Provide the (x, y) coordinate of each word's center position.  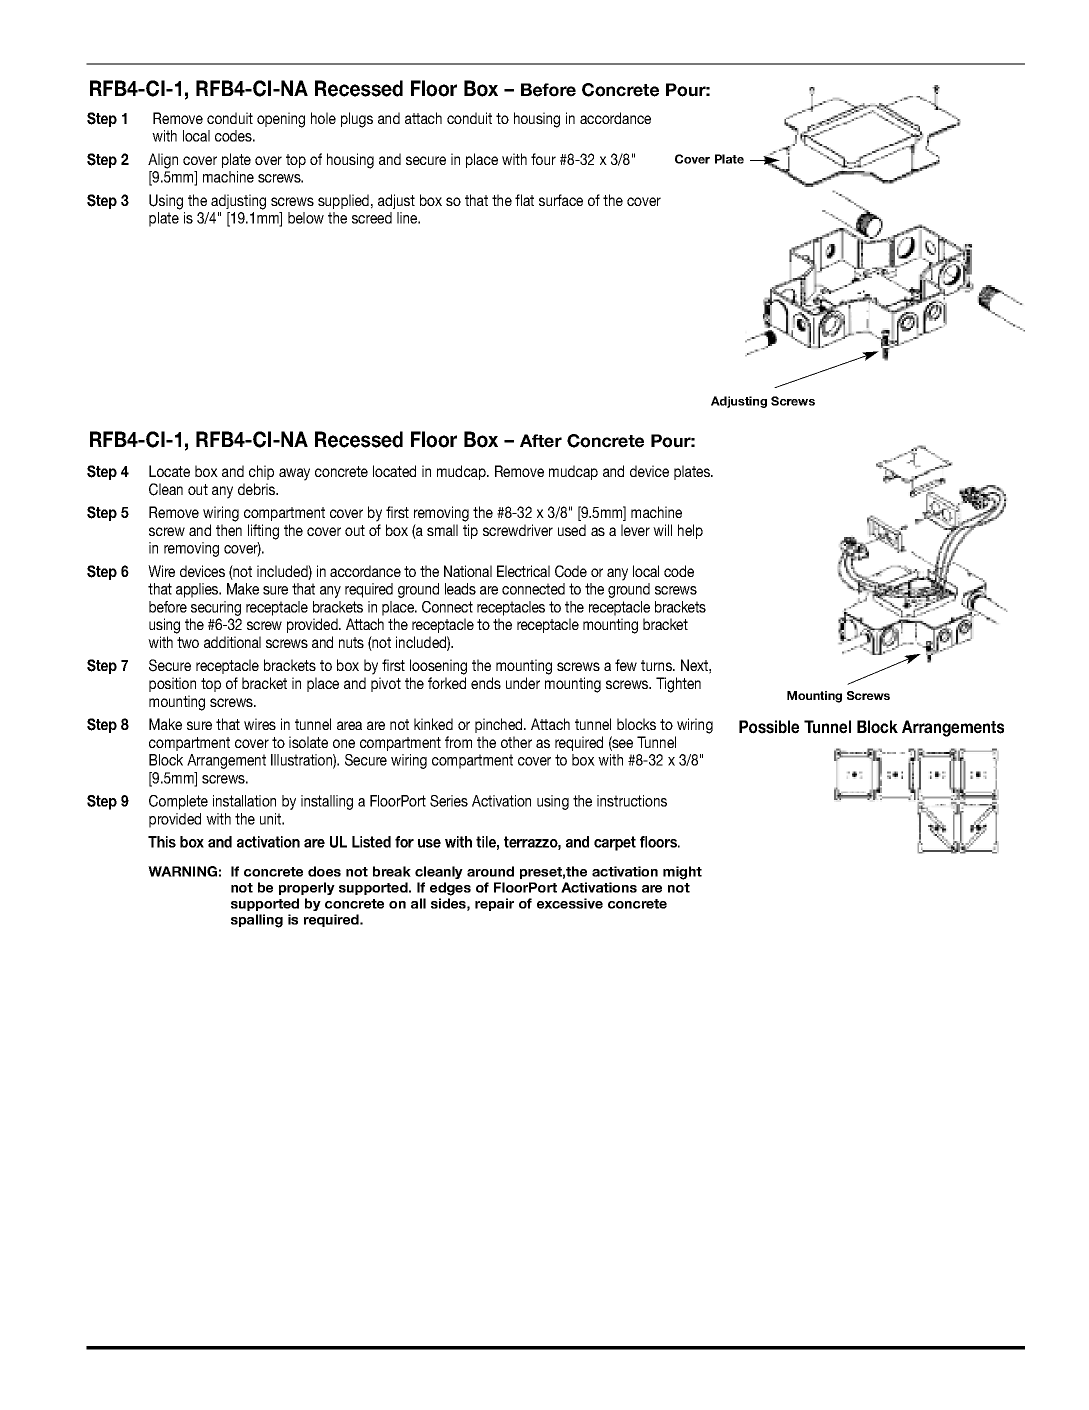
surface (561, 200)
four (543, 159)
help (690, 531)
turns (657, 665)
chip (261, 472)
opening (281, 120)
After (541, 441)
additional (232, 642)
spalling (257, 921)
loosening (438, 667)
